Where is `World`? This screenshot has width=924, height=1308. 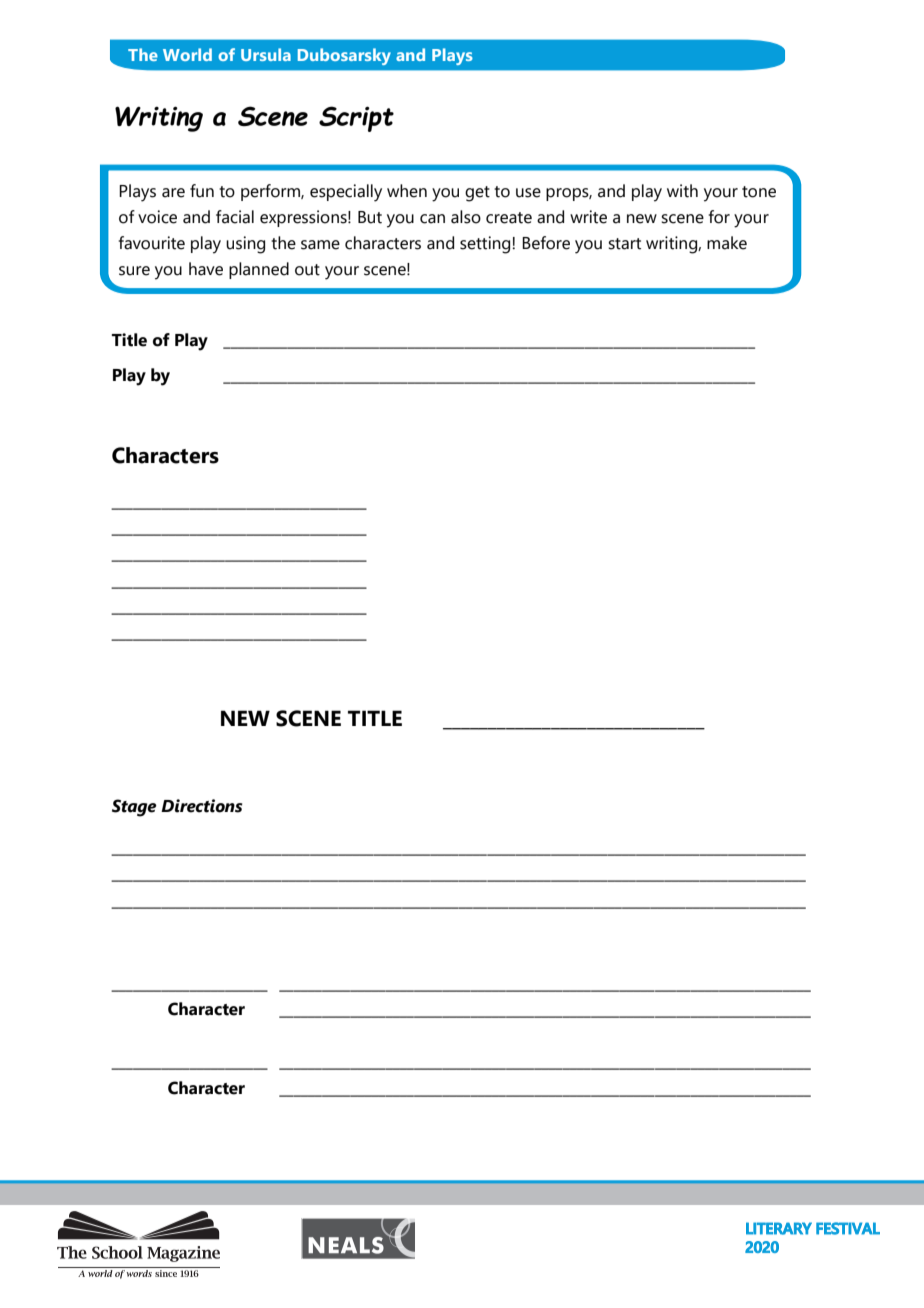
World is located at coordinates (187, 54).
